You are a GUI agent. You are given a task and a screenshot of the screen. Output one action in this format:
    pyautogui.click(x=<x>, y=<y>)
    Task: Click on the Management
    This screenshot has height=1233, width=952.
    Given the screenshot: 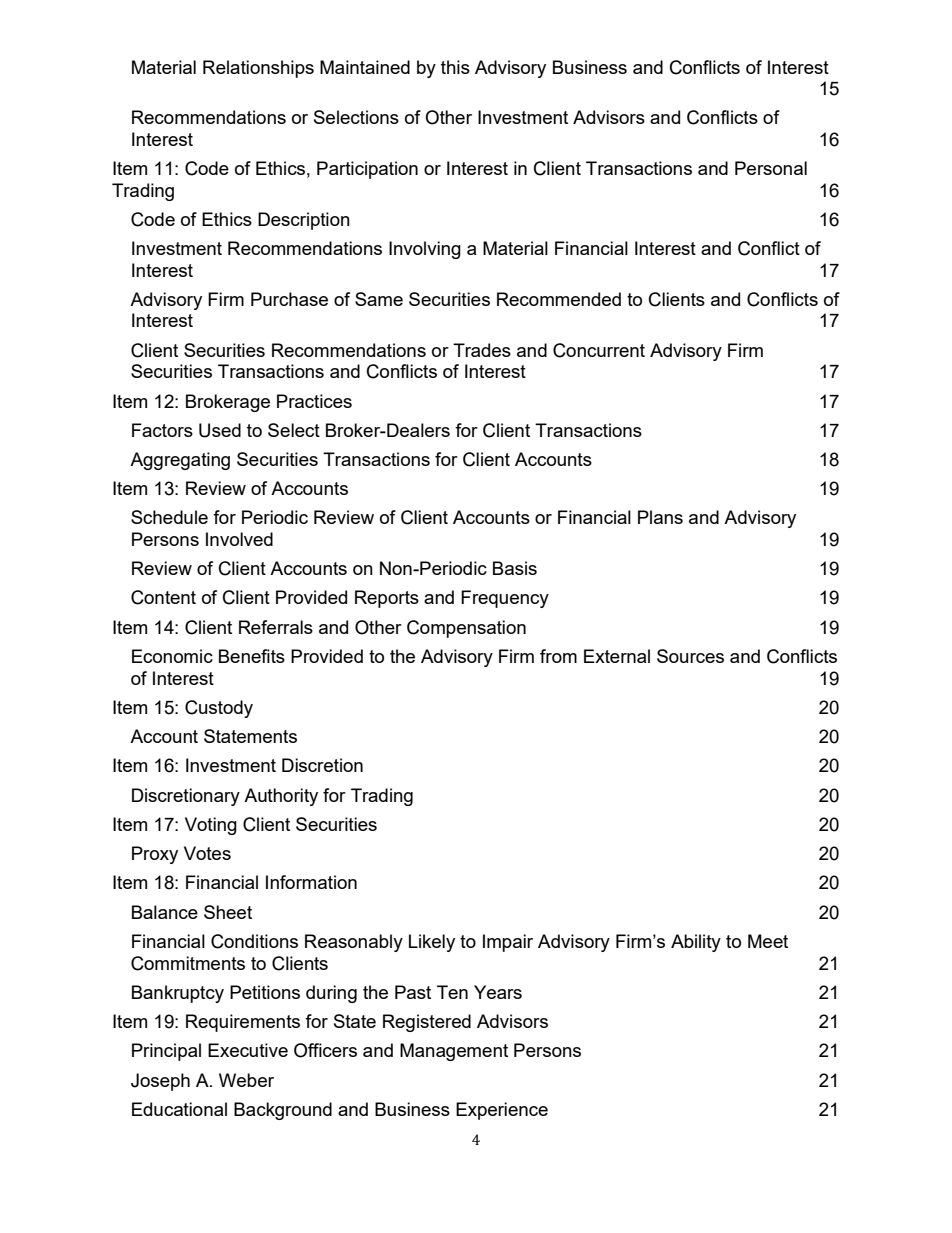 What is the action you would take?
    pyautogui.click(x=454, y=1052)
